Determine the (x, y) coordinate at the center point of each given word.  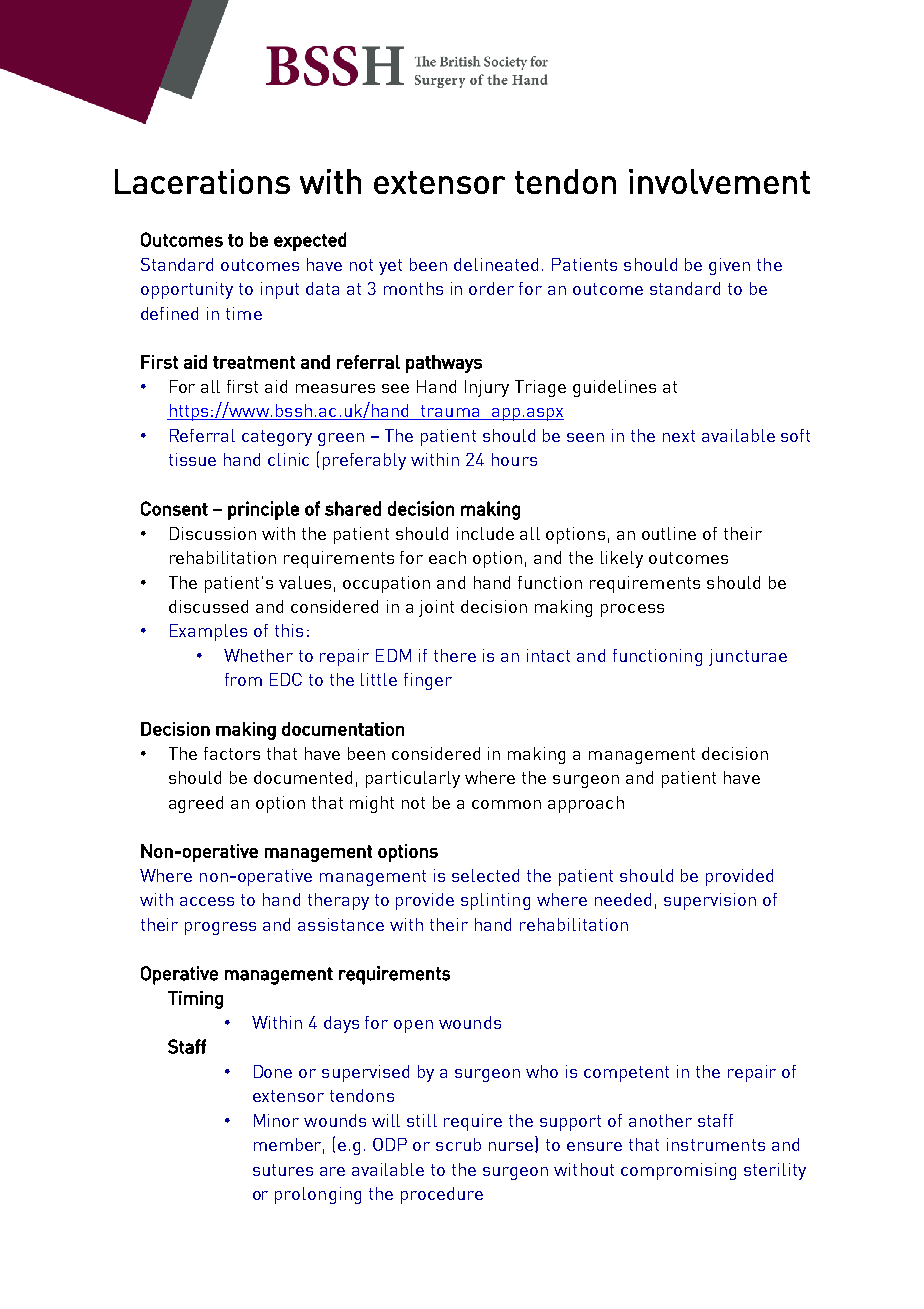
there (455, 655)
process (632, 610)
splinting (495, 901)
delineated (496, 264)
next (679, 436)
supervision (710, 901)
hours (514, 459)
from (243, 679)
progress (220, 928)
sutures (283, 1170)
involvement (719, 181)
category (277, 438)
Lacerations (202, 181)
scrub (458, 1144)
